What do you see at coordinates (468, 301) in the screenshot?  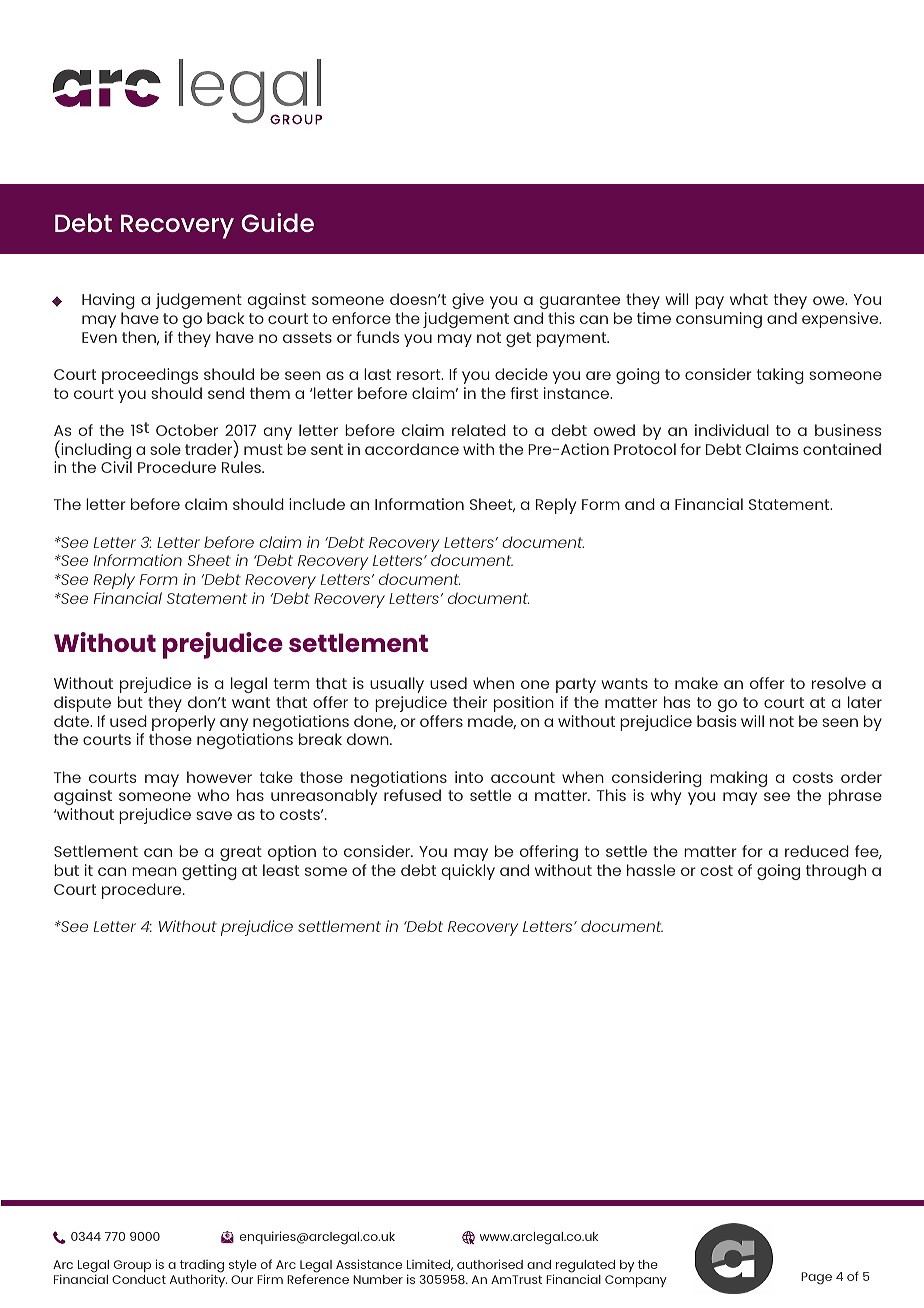 I see `give` at bounding box center [468, 301].
